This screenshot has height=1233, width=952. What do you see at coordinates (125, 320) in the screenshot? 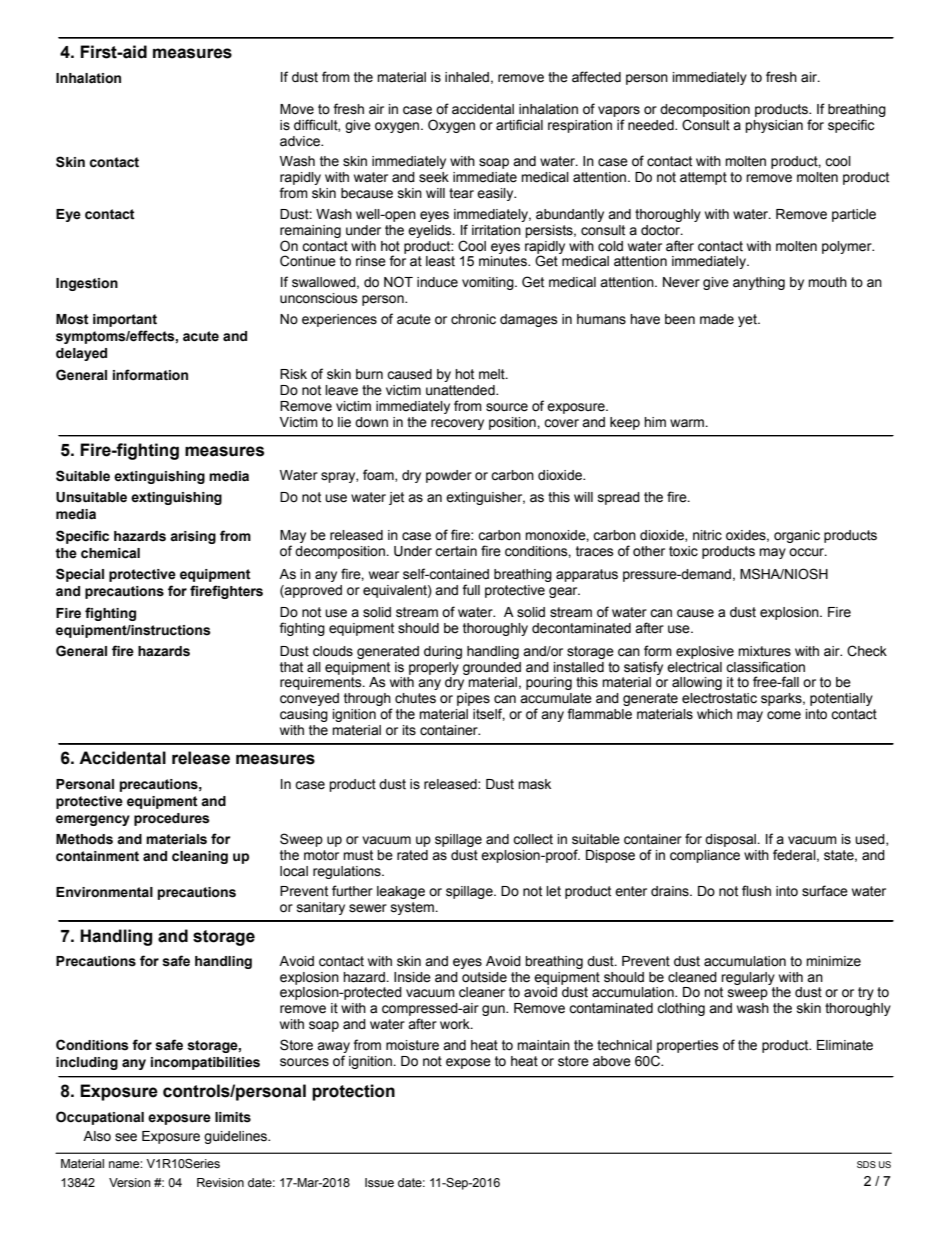
I see `important` at bounding box center [125, 320].
